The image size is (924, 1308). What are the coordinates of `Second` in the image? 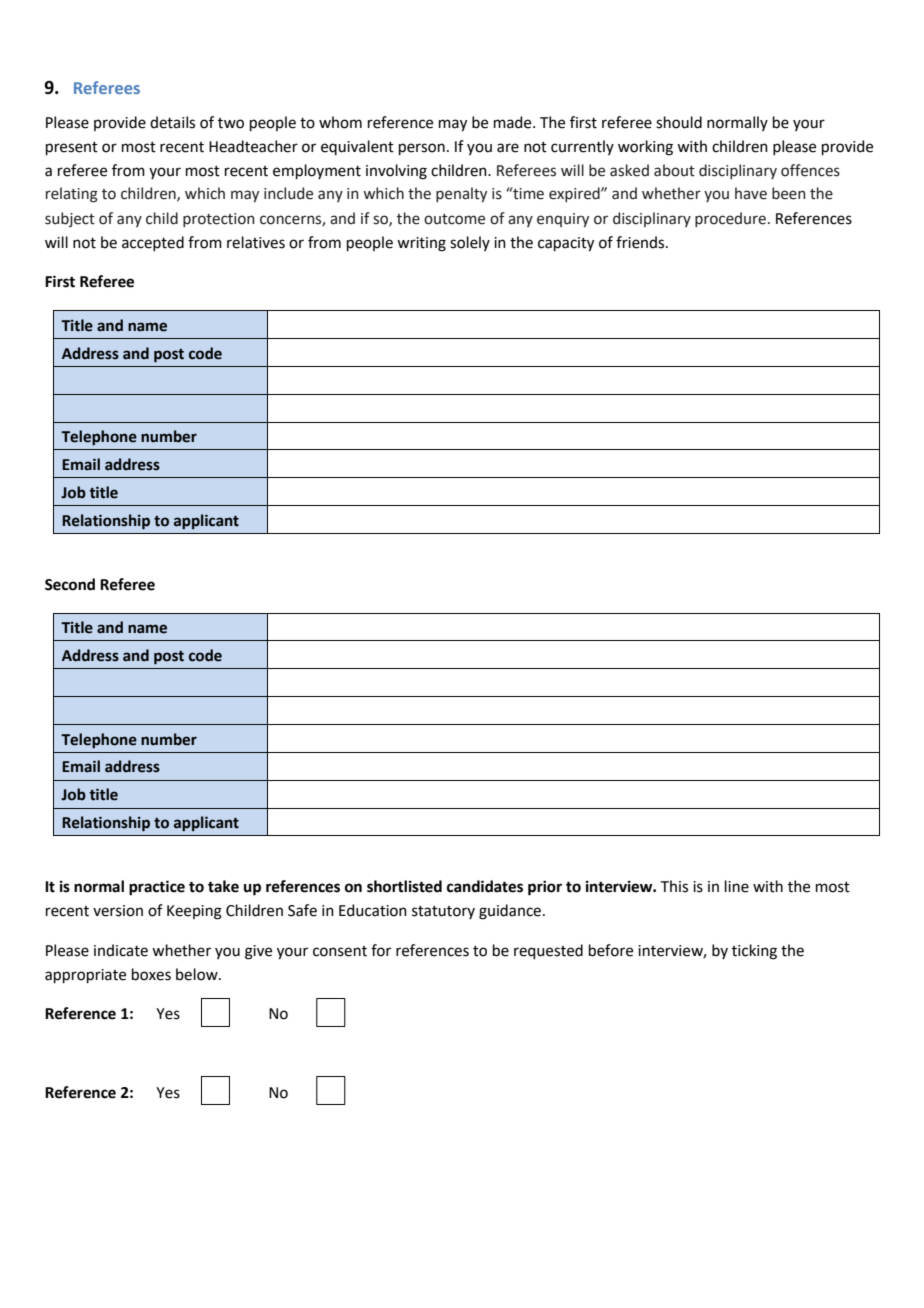 It's located at (70, 584).
